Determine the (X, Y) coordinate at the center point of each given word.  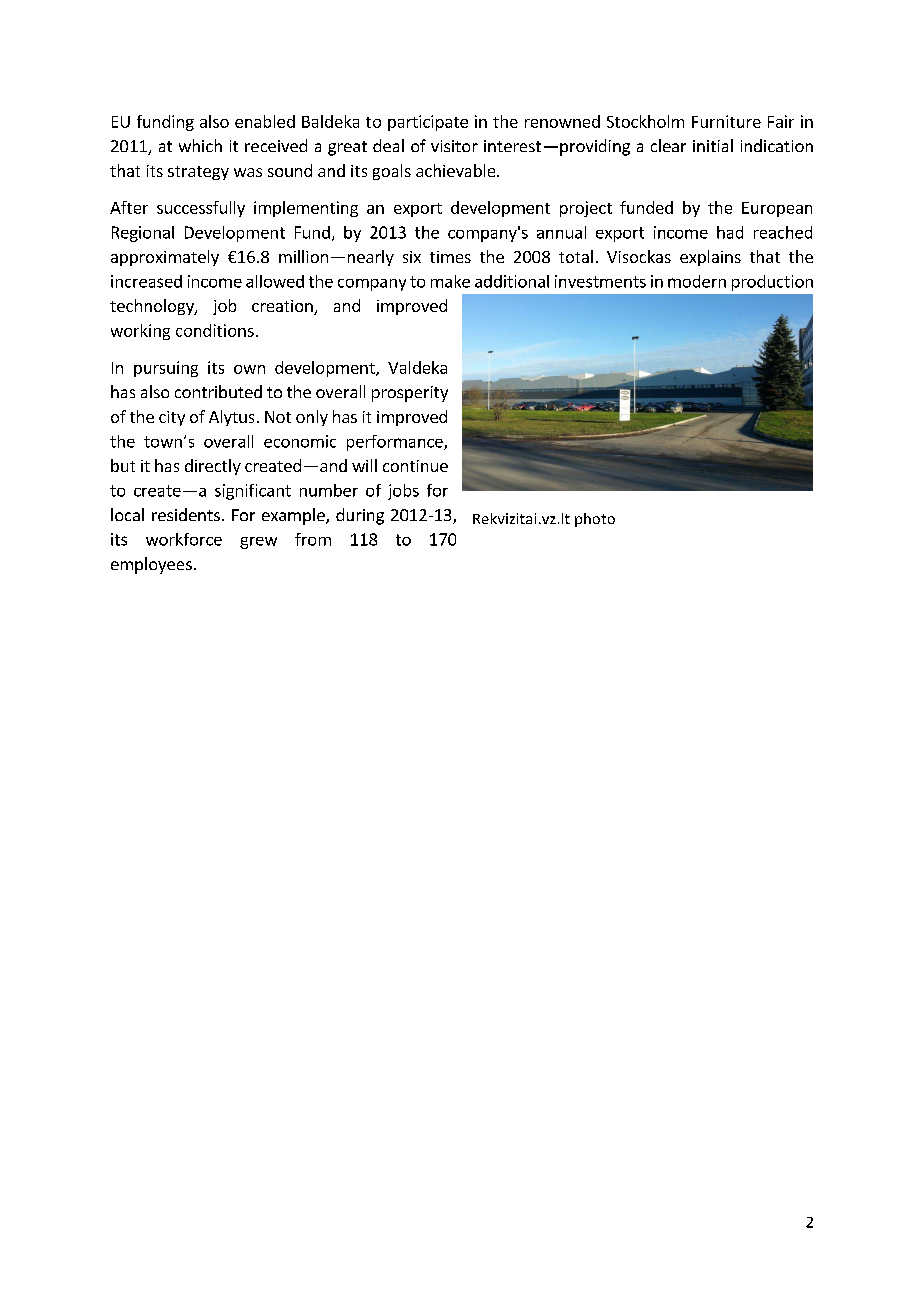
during (360, 516)
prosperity (410, 394)
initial (713, 145)
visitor (454, 146)
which (200, 145)
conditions (215, 330)
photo (595, 520)
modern (697, 281)
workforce (184, 539)
